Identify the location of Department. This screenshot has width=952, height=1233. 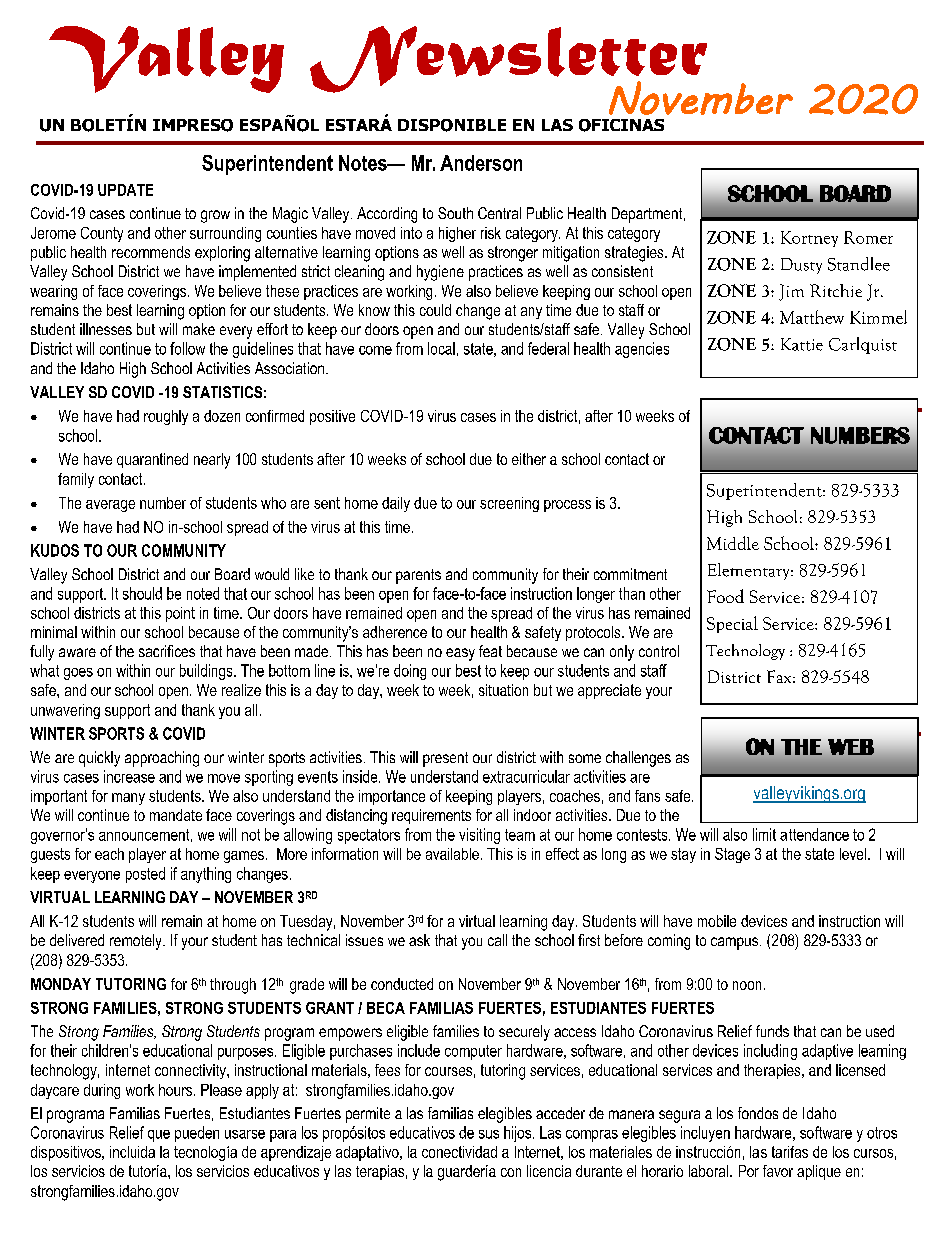
(648, 215).
